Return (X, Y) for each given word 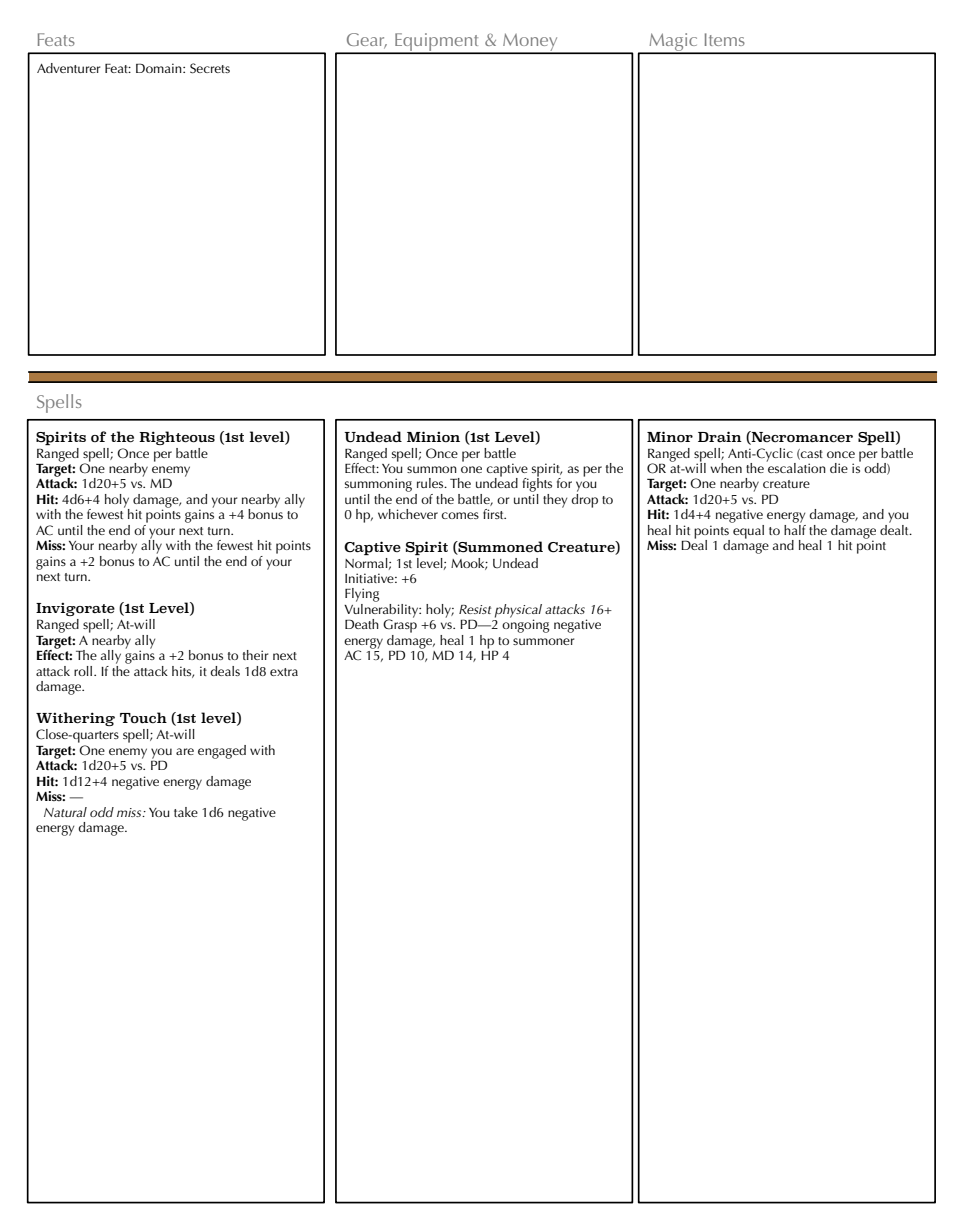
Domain (160, 68)
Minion (433, 436)
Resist (475, 609)
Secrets (210, 68)
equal (747, 530)
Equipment (437, 43)
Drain (720, 436)
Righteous (177, 438)
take (186, 812)
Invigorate (75, 609)
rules (431, 483)
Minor (670, 436)
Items (725, 39)
